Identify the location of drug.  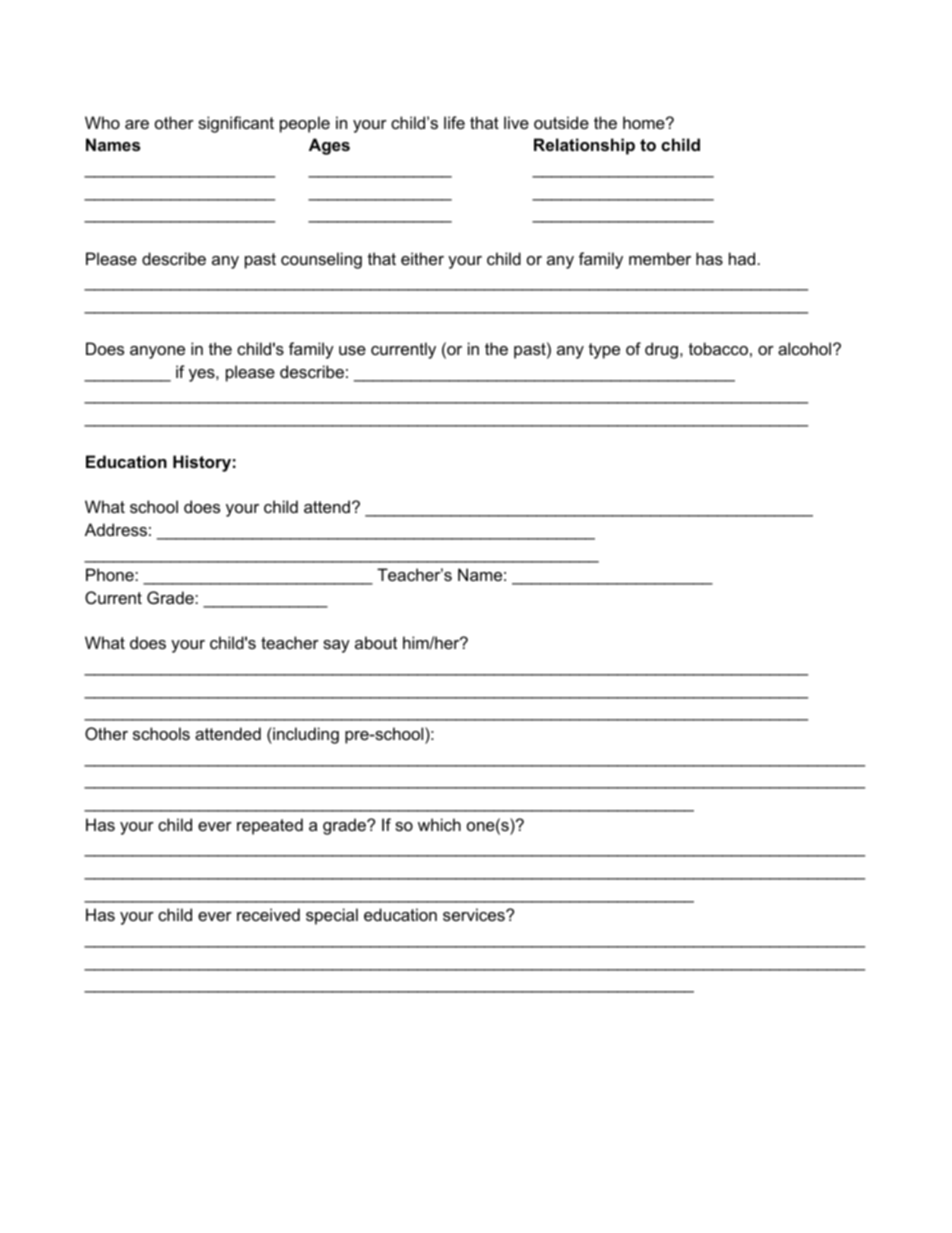
(661, 350).
